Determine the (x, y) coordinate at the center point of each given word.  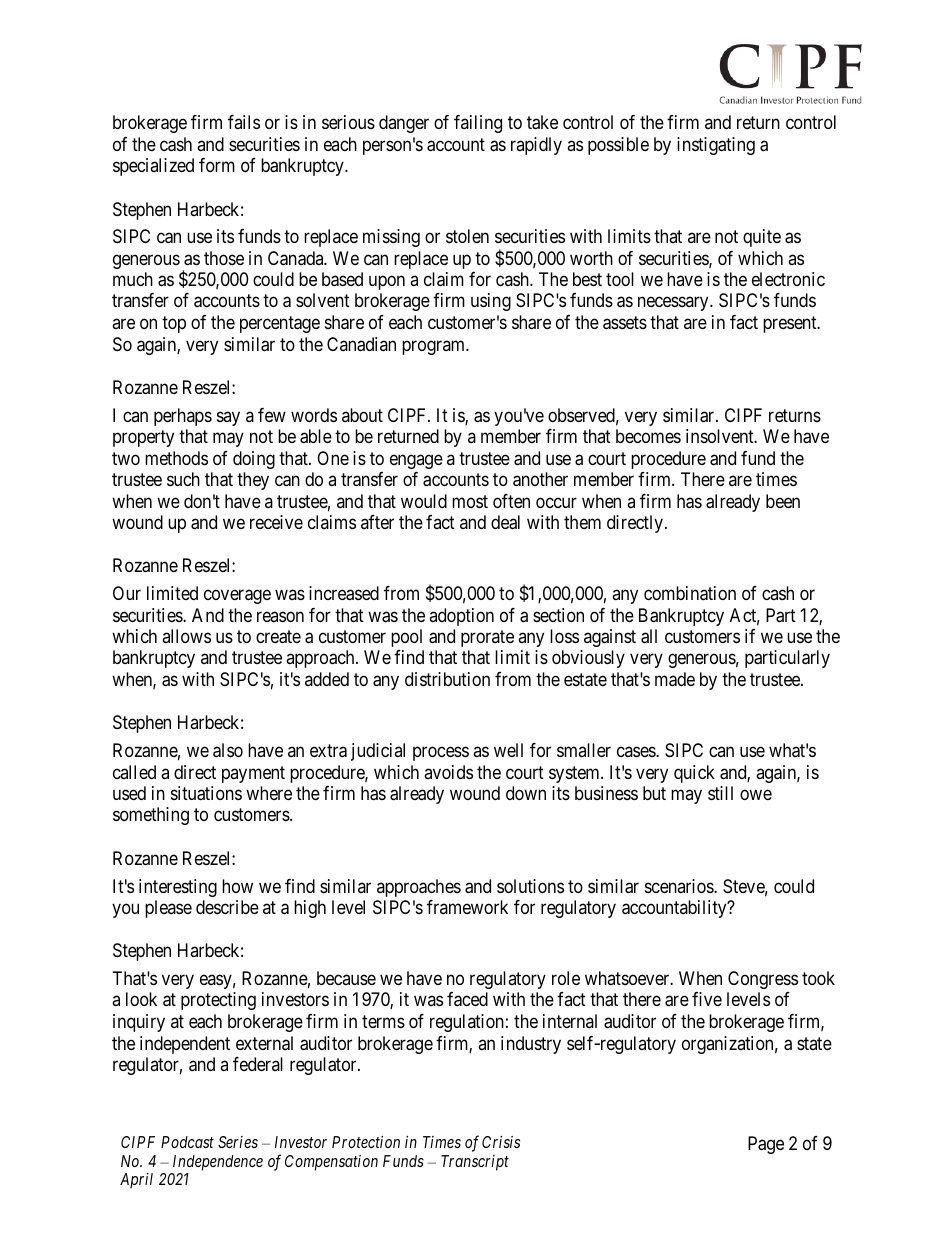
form (217, 165)
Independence (218, 1163)
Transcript (475, 1163)
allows (186, 636)
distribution (447, 679)
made (675, 679)
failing (478, 124)
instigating (716, 146)
